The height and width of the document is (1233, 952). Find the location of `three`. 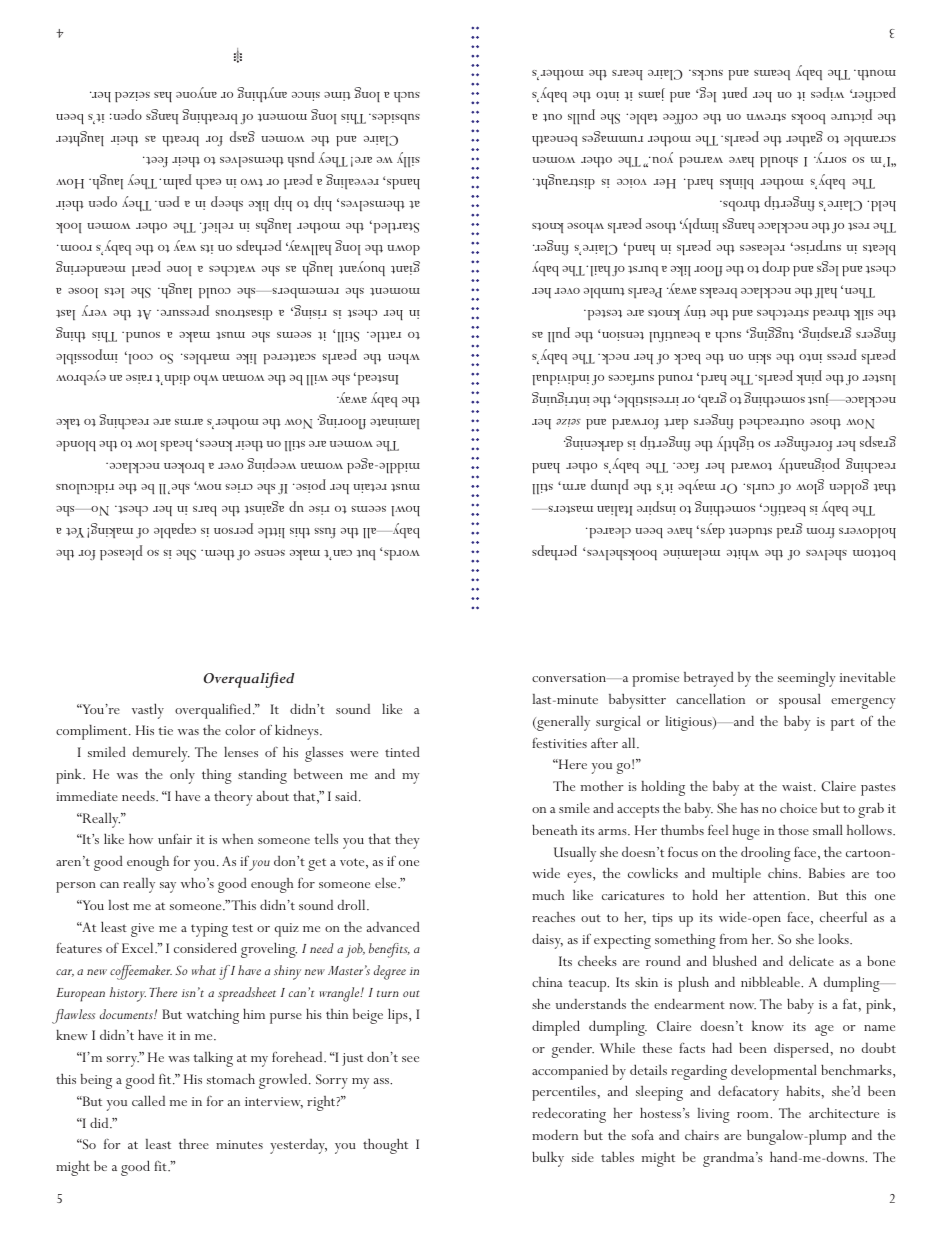

three is located at coordinates (194, 1144).
